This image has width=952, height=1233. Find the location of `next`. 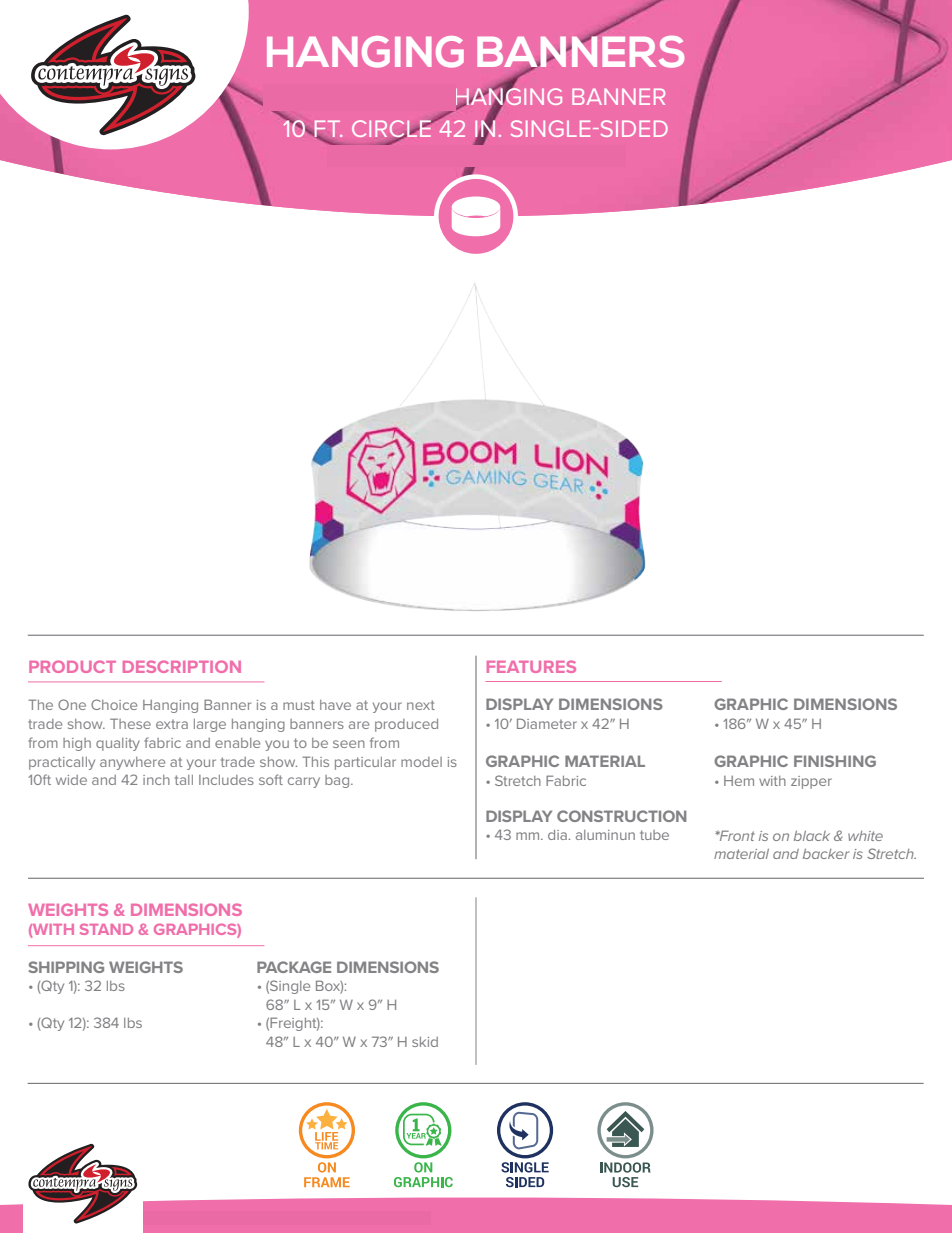

next is located at coordinates (421, 705).
